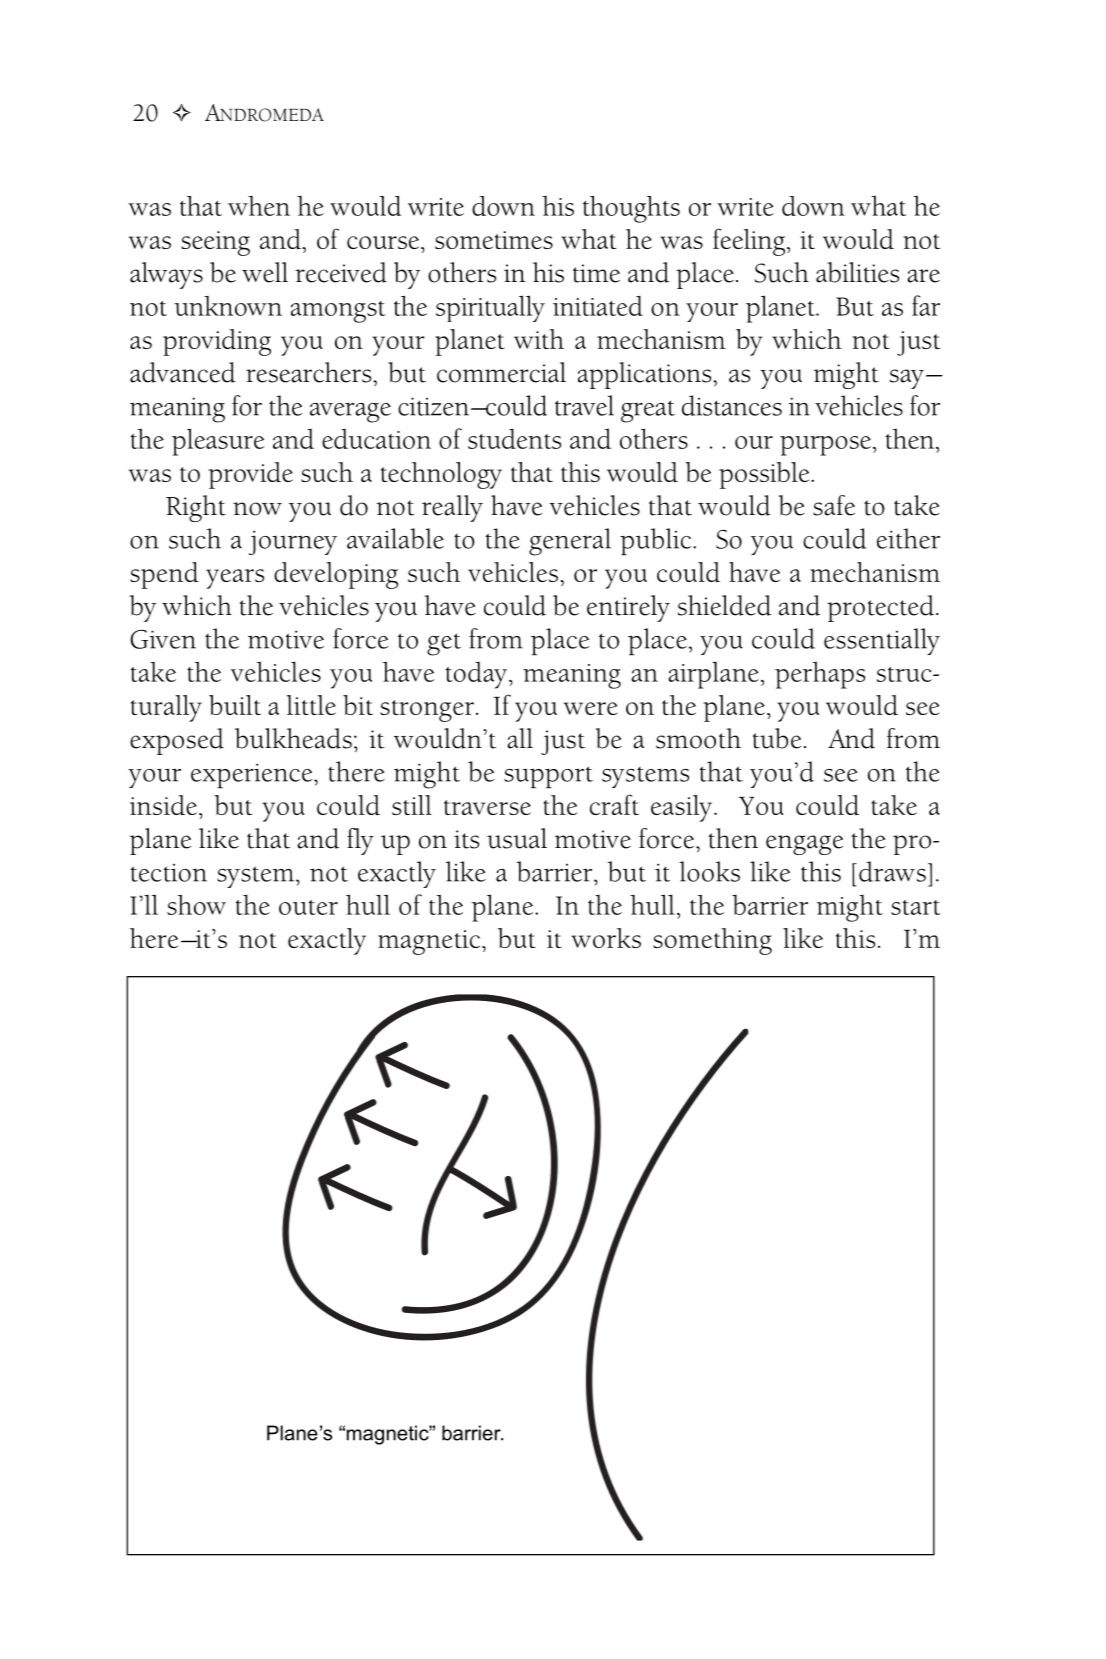 This screenshot has width=1106, height=1659. What do you see at coordinates (259, 206) in the screenshot?
I see `when` at bounding box center [259, 206].
